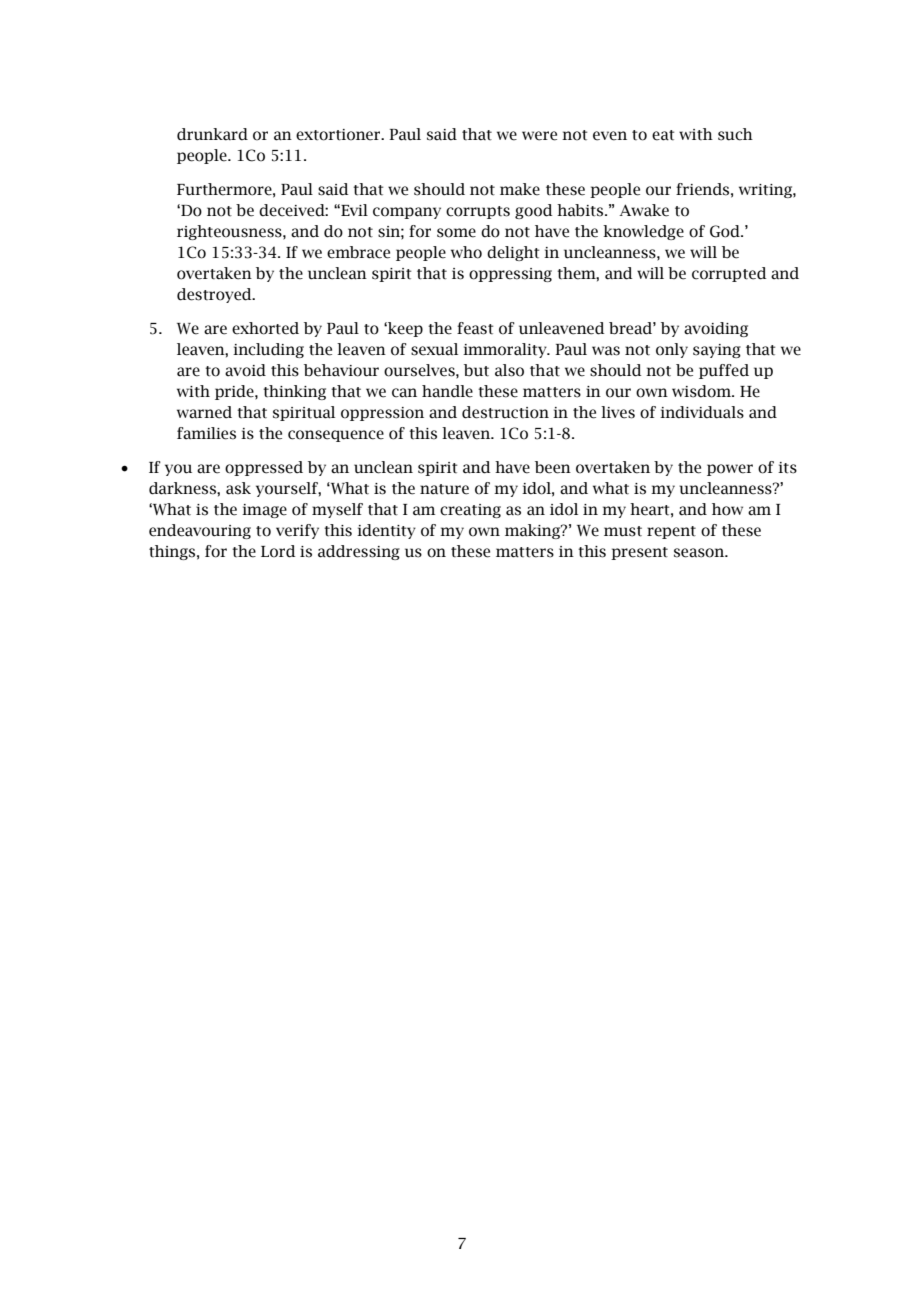 The image size is (924, 1308). I want to click on families, so click(206, 433).
